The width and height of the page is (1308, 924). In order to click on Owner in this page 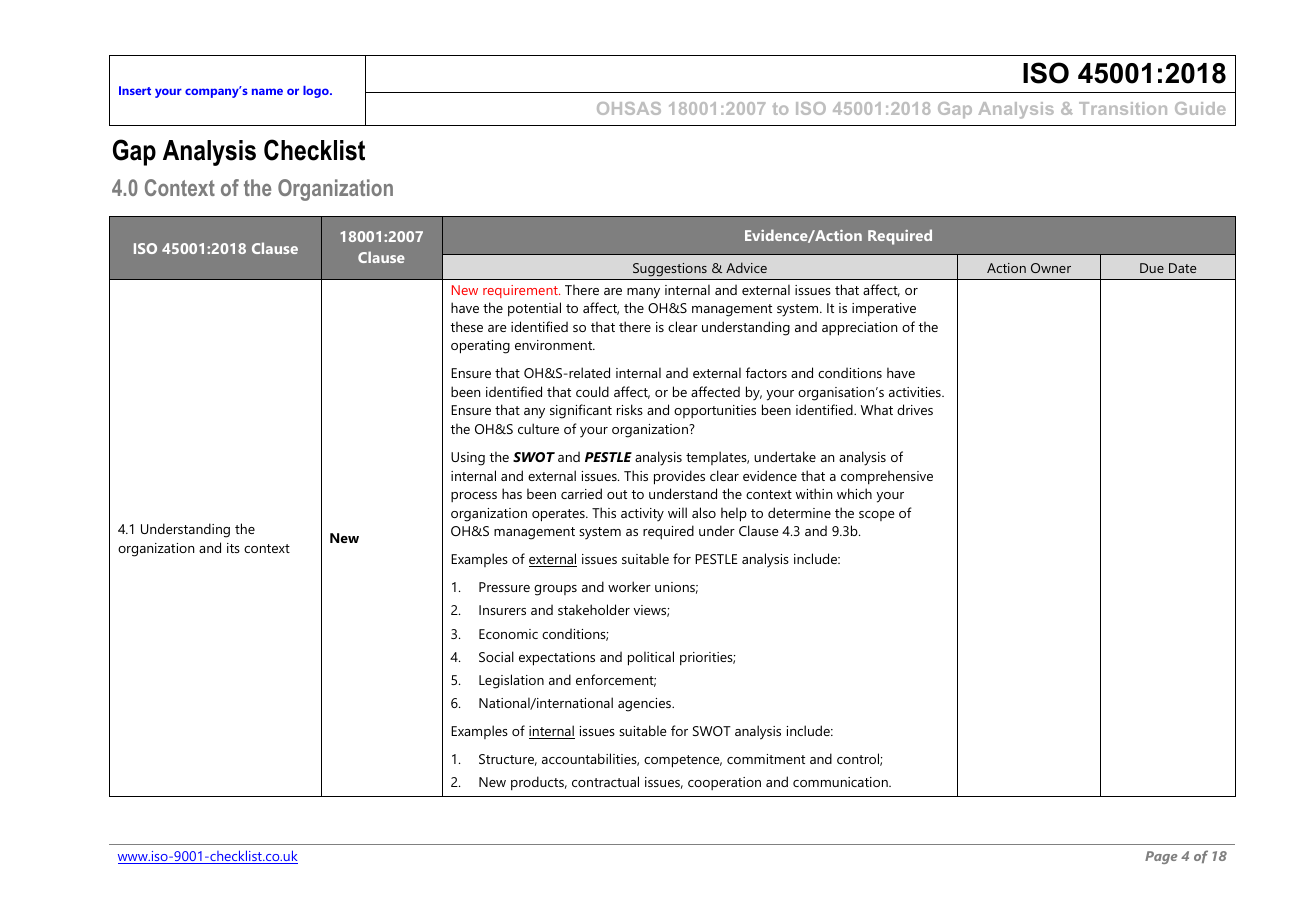, I will do `click(1051, 268)`.
